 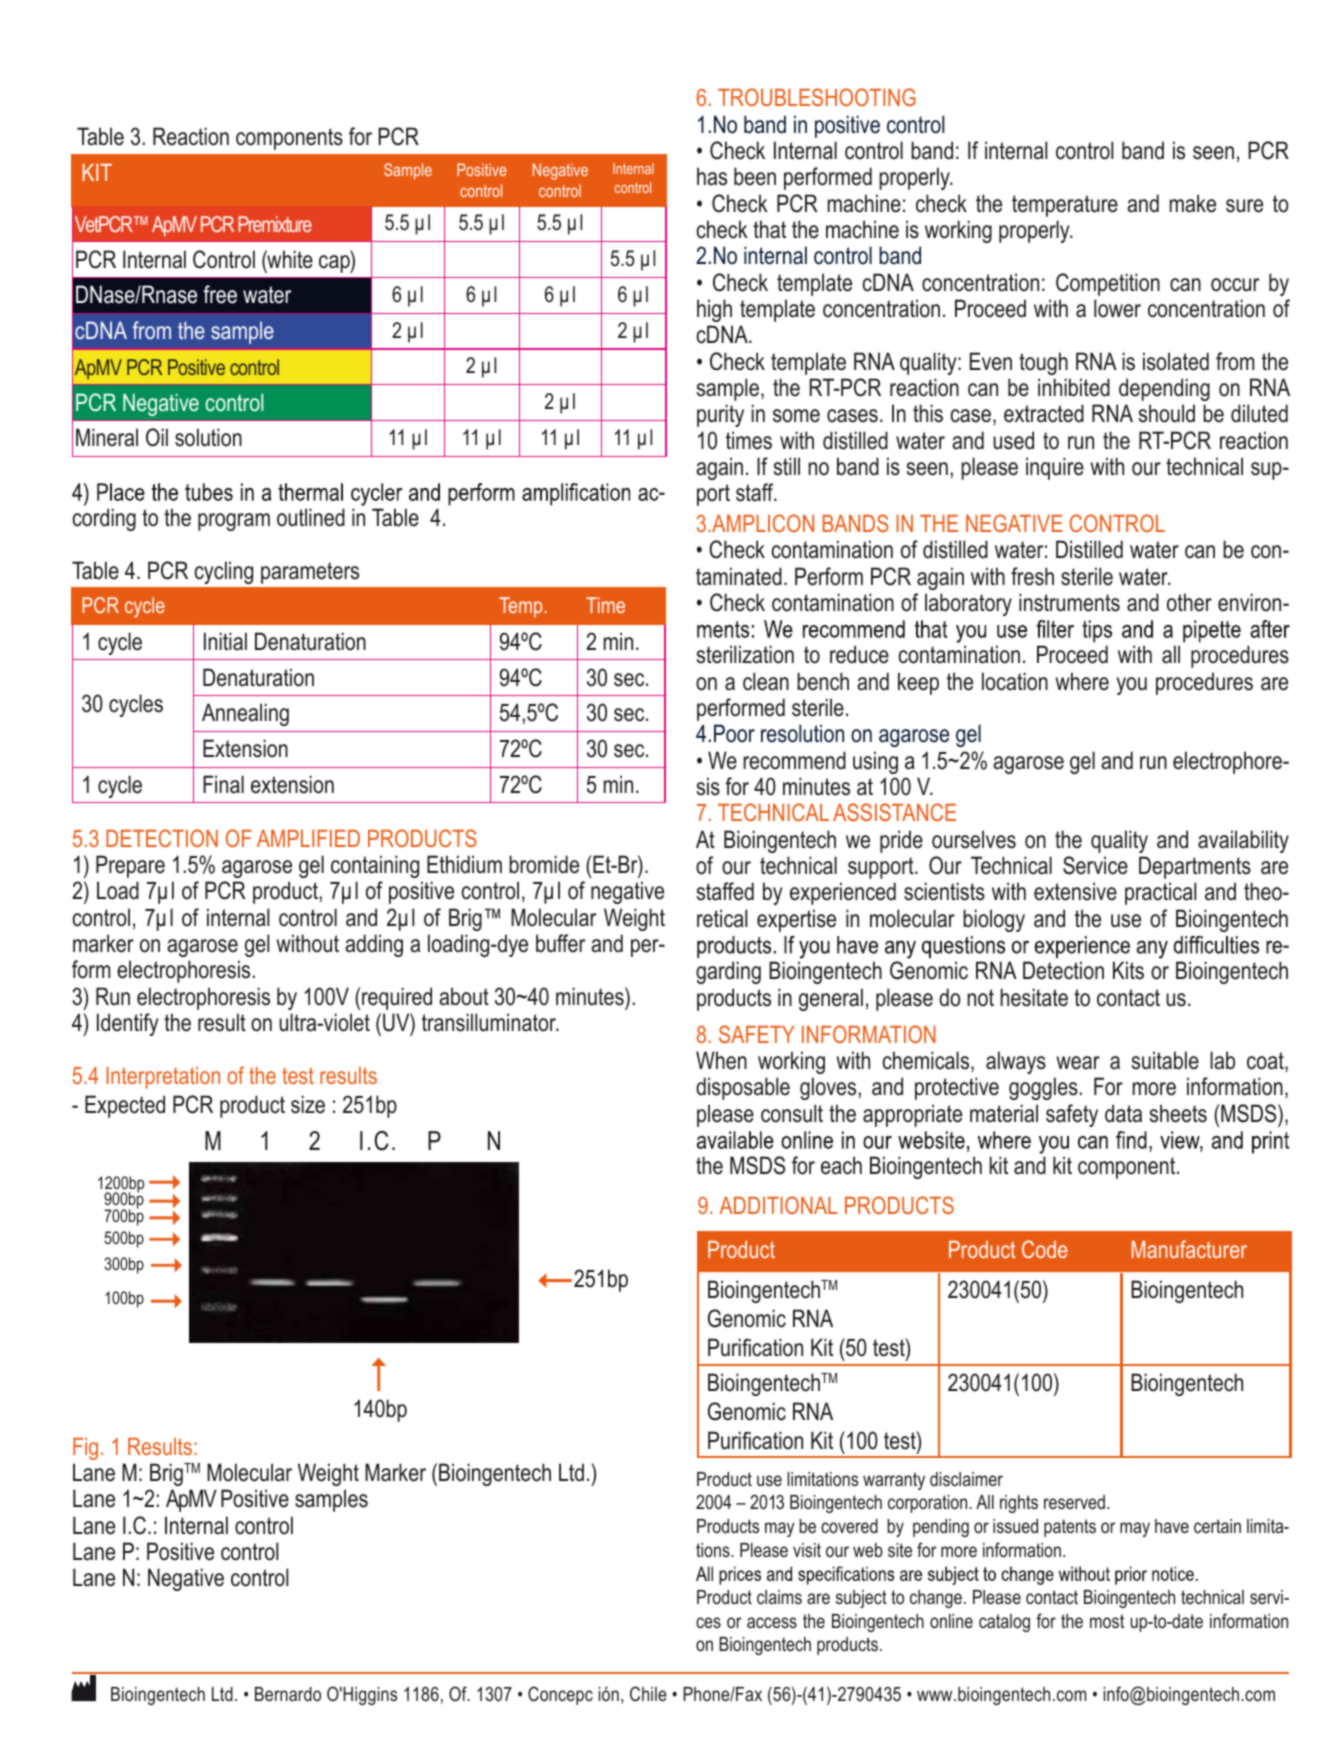 What do you see at coordinates (288, 1694) in the screenshot?
I see `Bernardo` at bounding box center [288, 1694].
